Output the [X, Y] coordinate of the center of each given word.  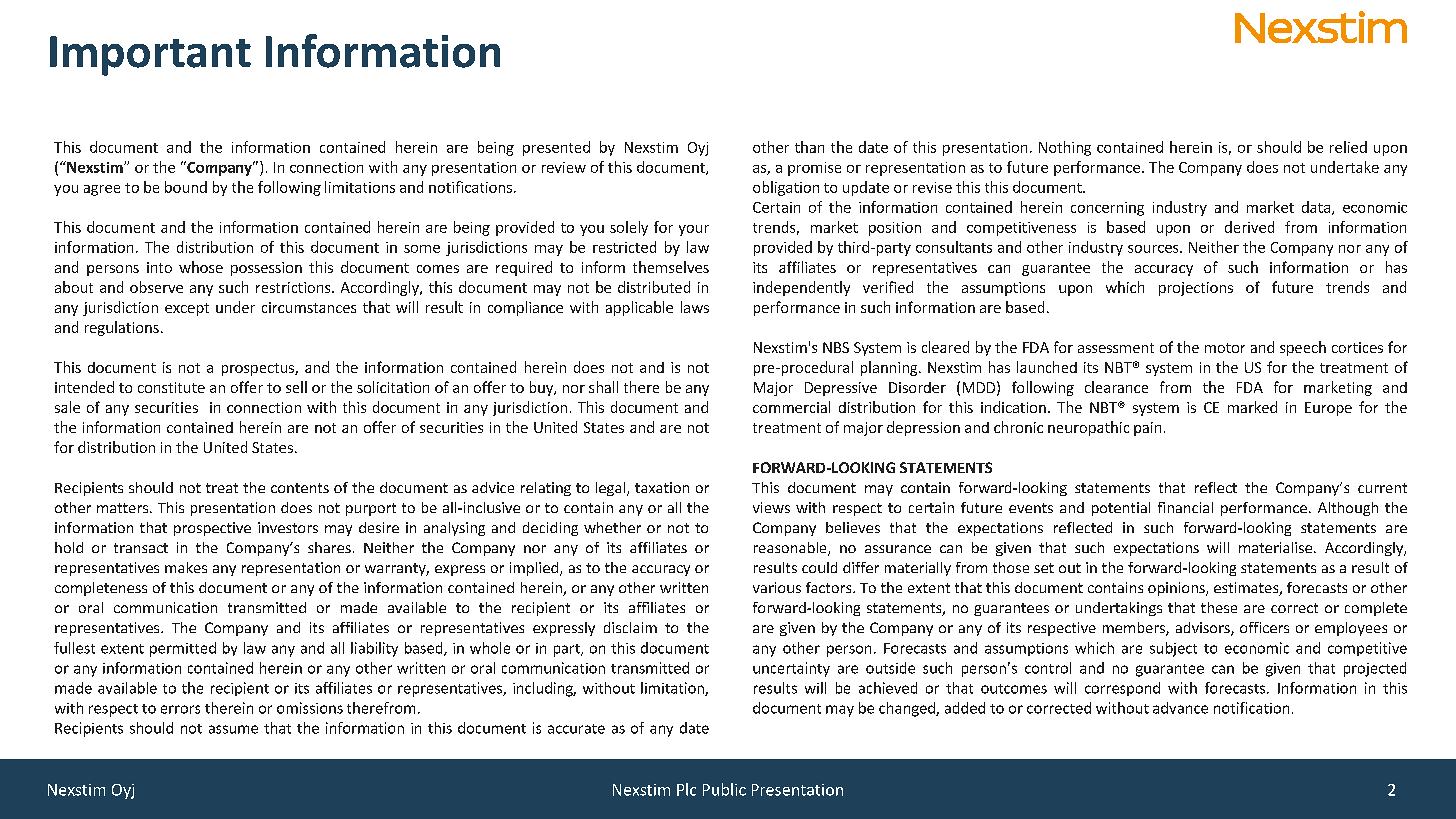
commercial [791, 407]
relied [1348, 147]
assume [233, 729]
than [809, 147]
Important [150, 56]
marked [1252, 407]
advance [1180, 708]
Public [724, 789]
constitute [171, 387]
